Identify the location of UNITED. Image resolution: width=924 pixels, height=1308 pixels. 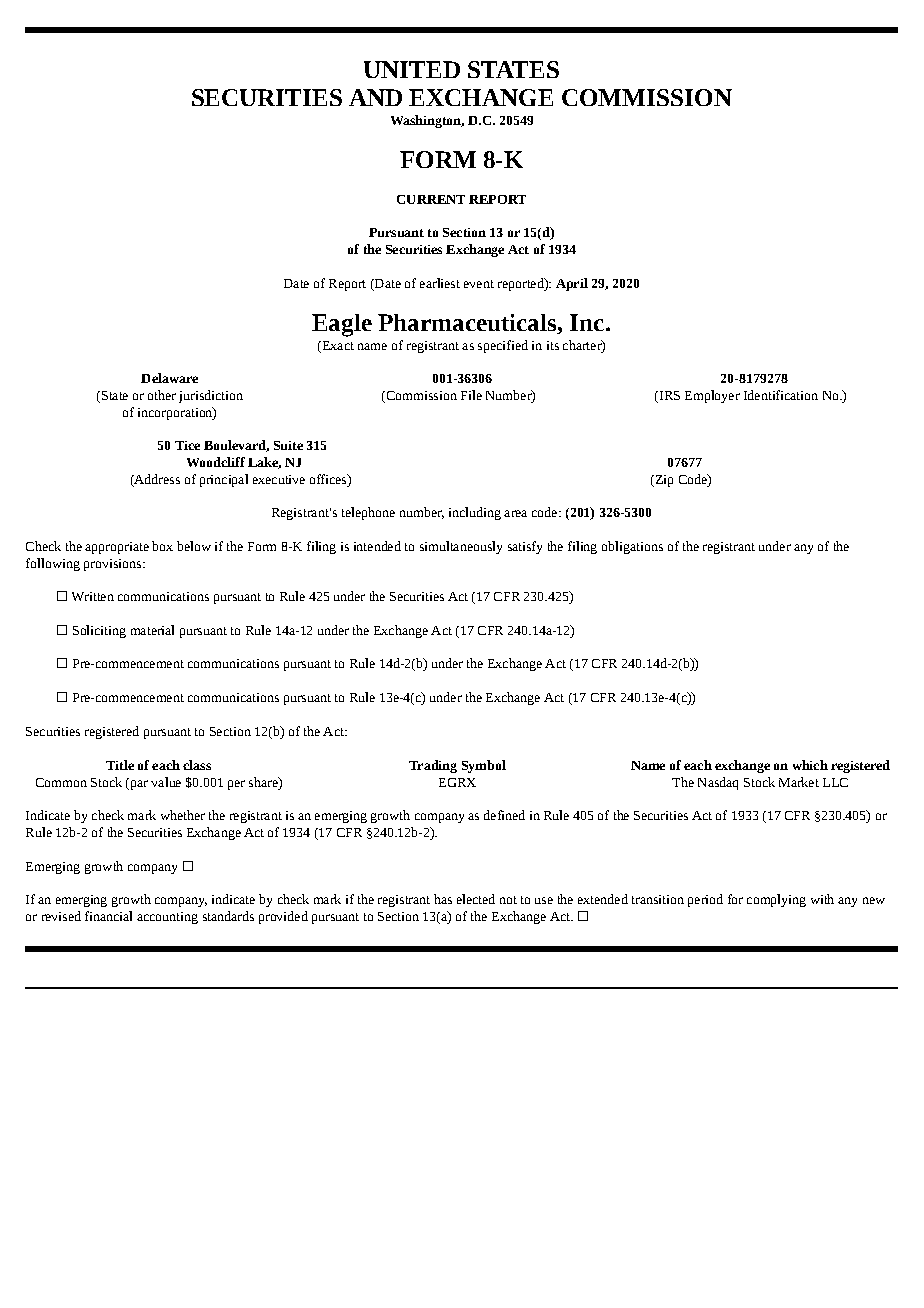
(412, 69).
